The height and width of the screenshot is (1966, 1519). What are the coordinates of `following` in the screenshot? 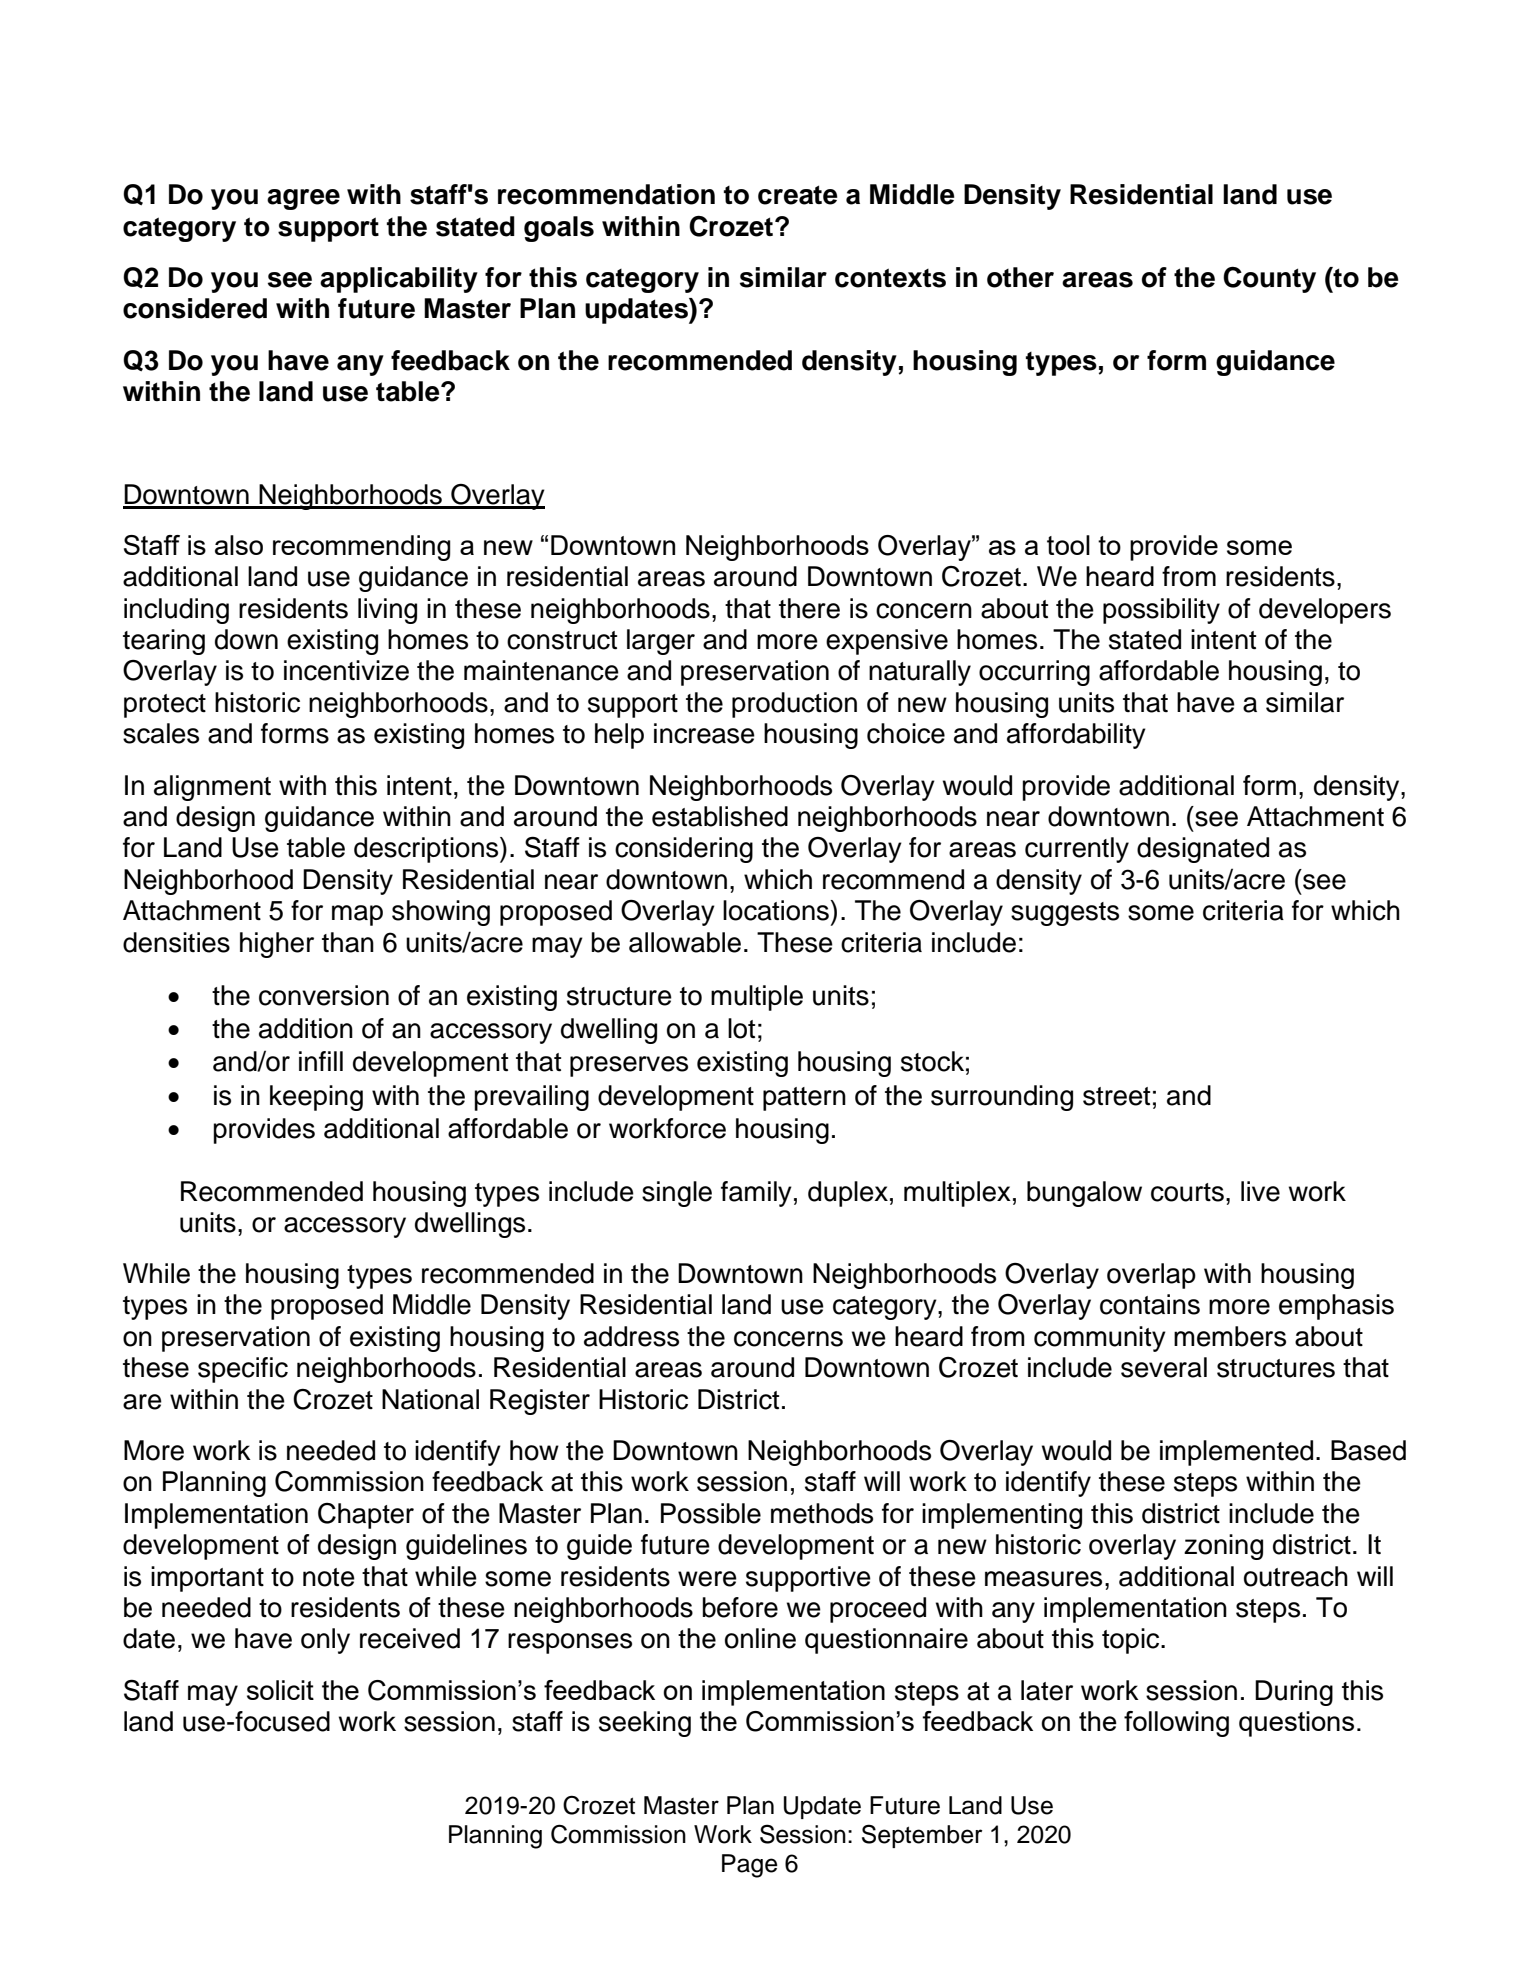 It's located at (1176, 1724).
